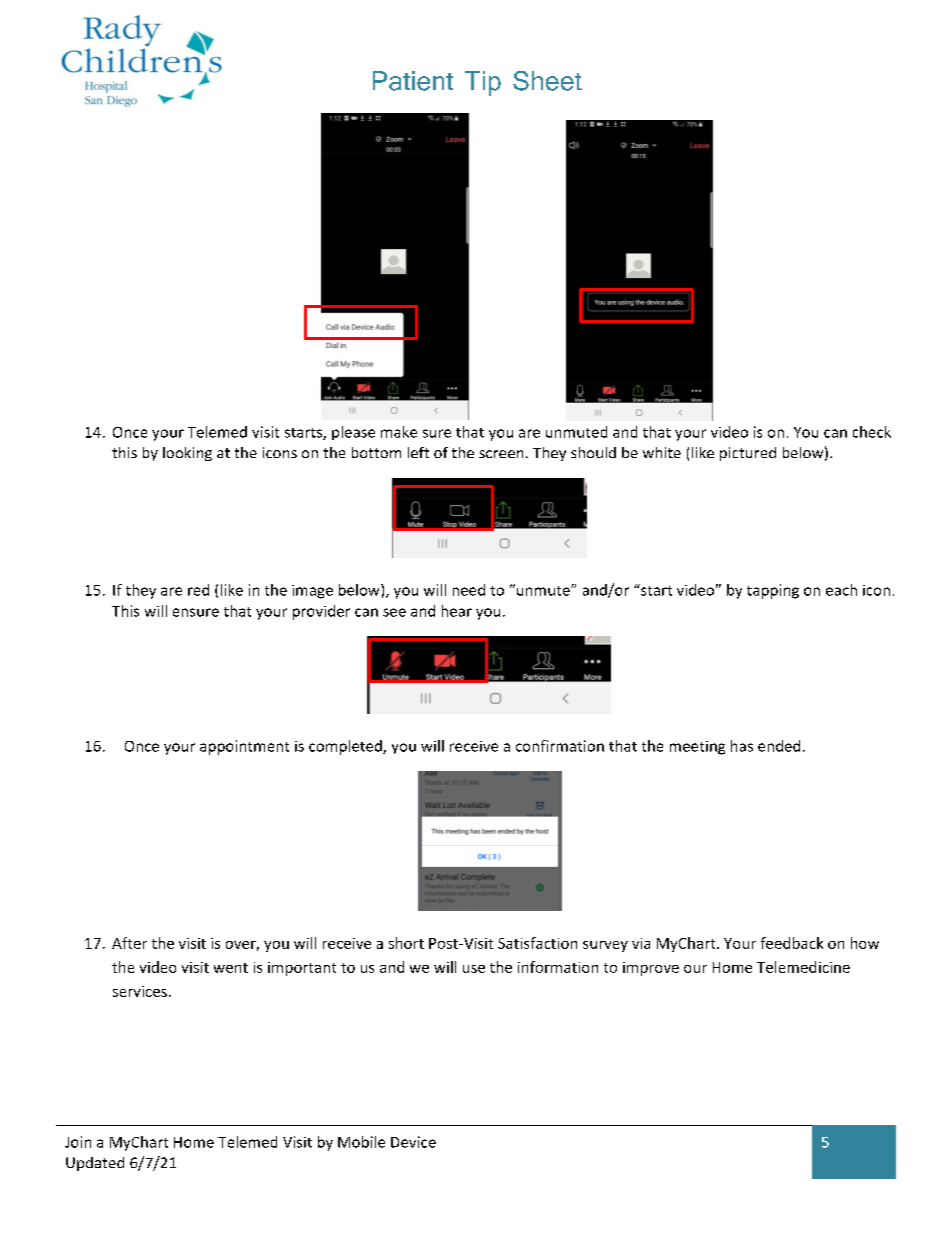  Describe the element at coordinates (651, 969) in the screenshot. I see `improve` at that location.
